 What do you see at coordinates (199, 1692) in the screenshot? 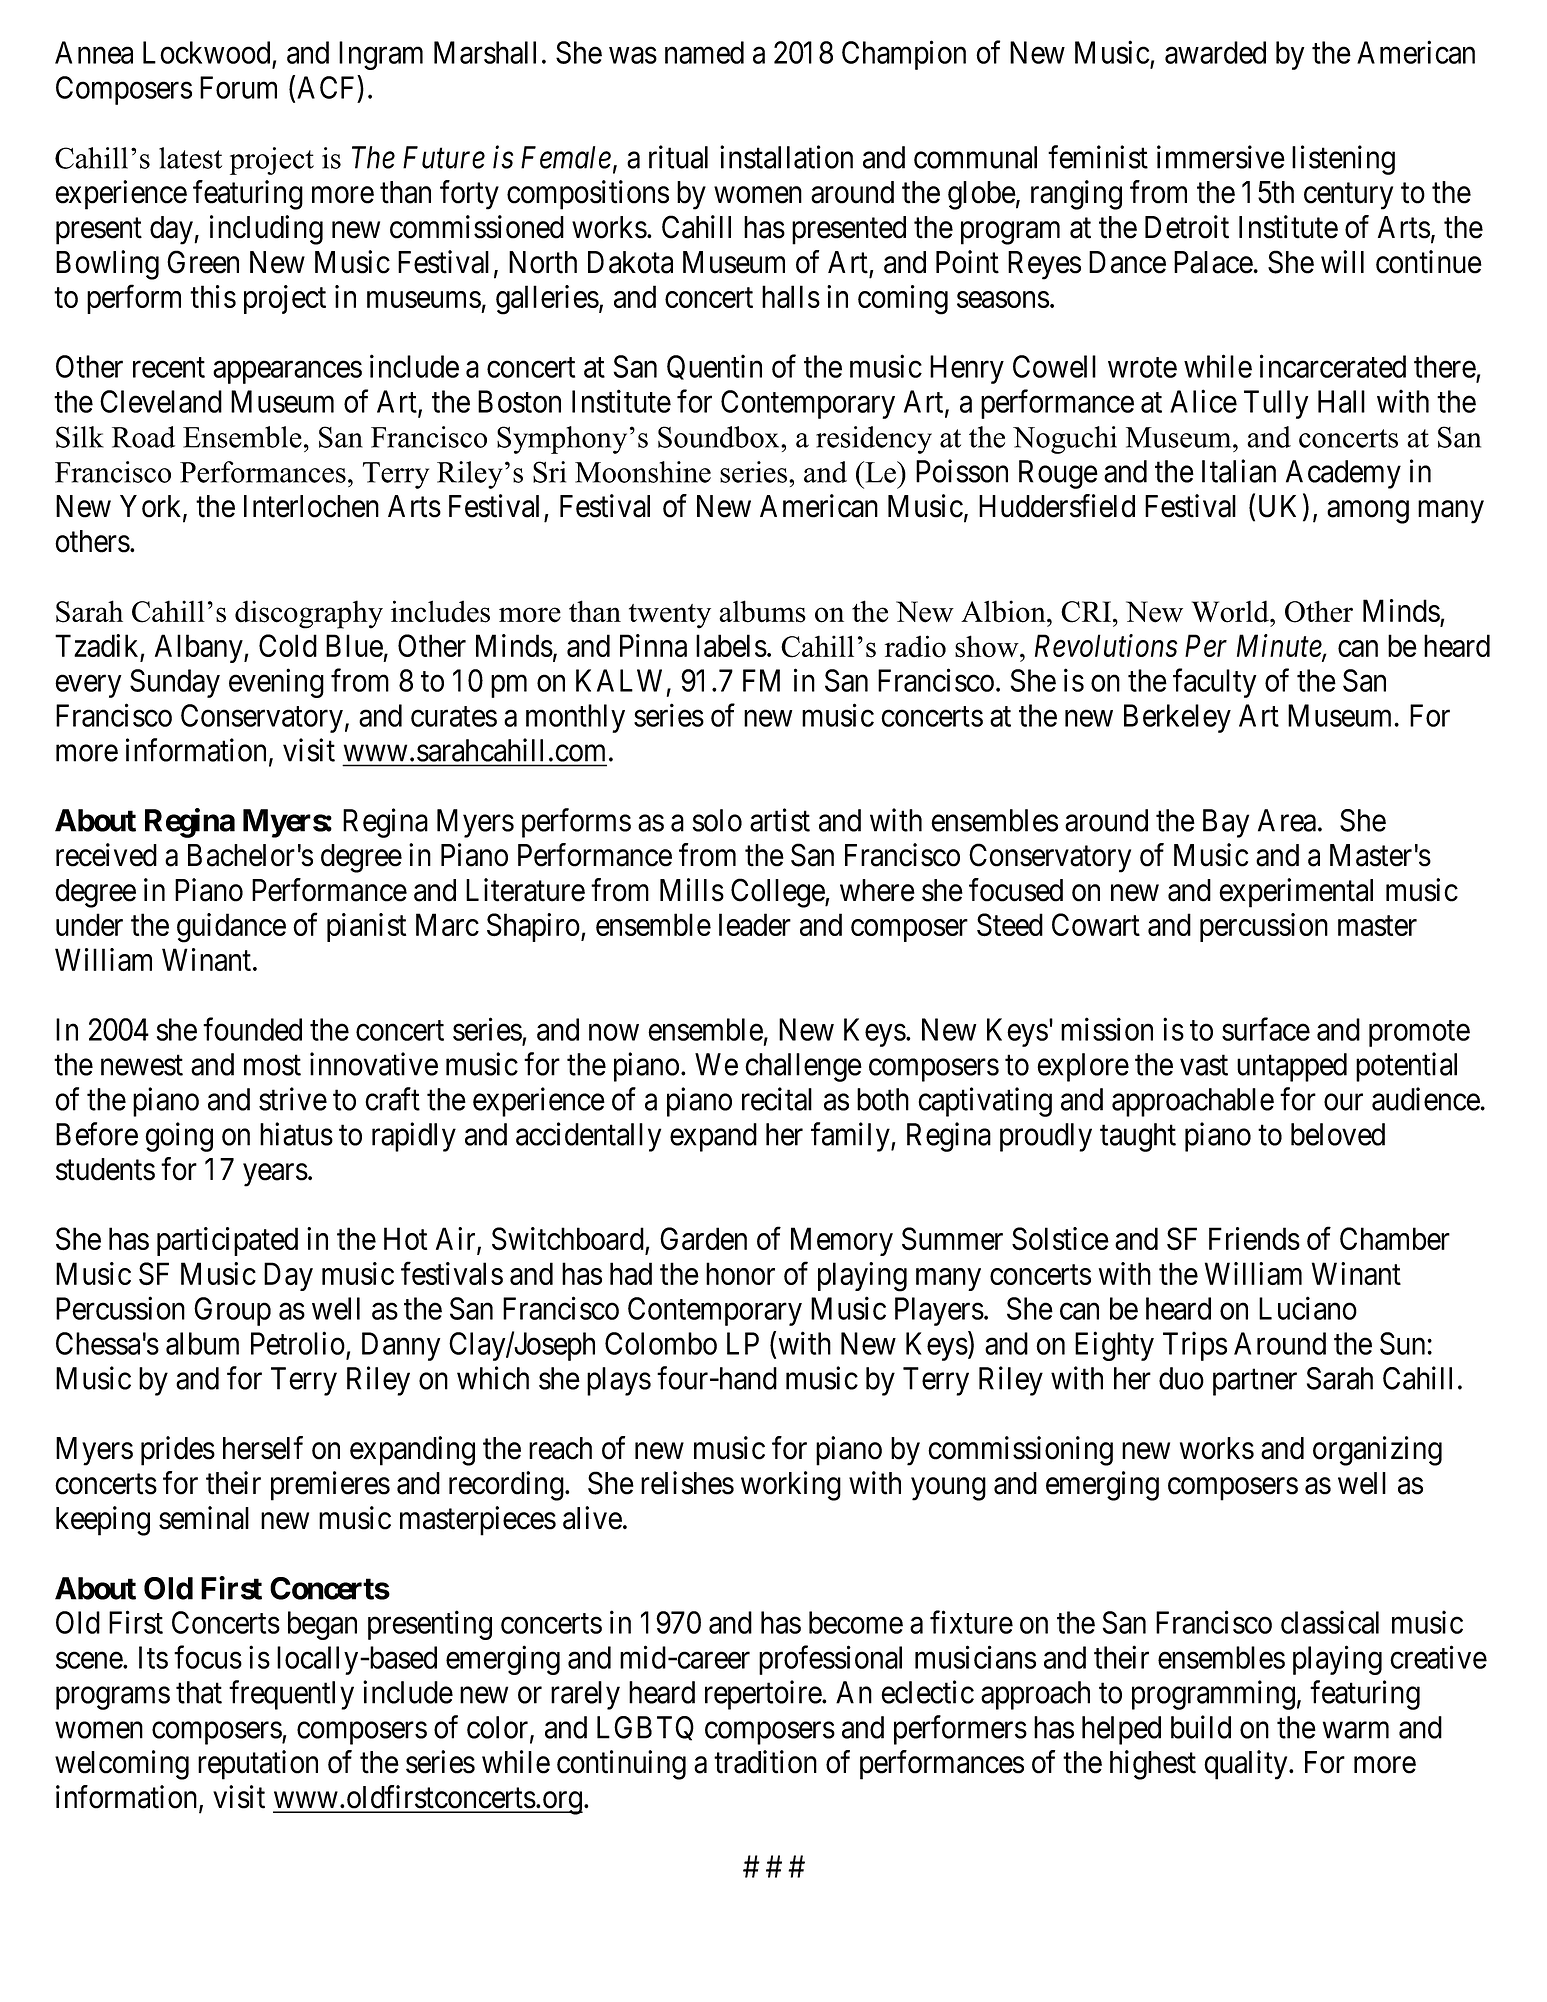
I see `that` at bounding box center [199, 1692].
